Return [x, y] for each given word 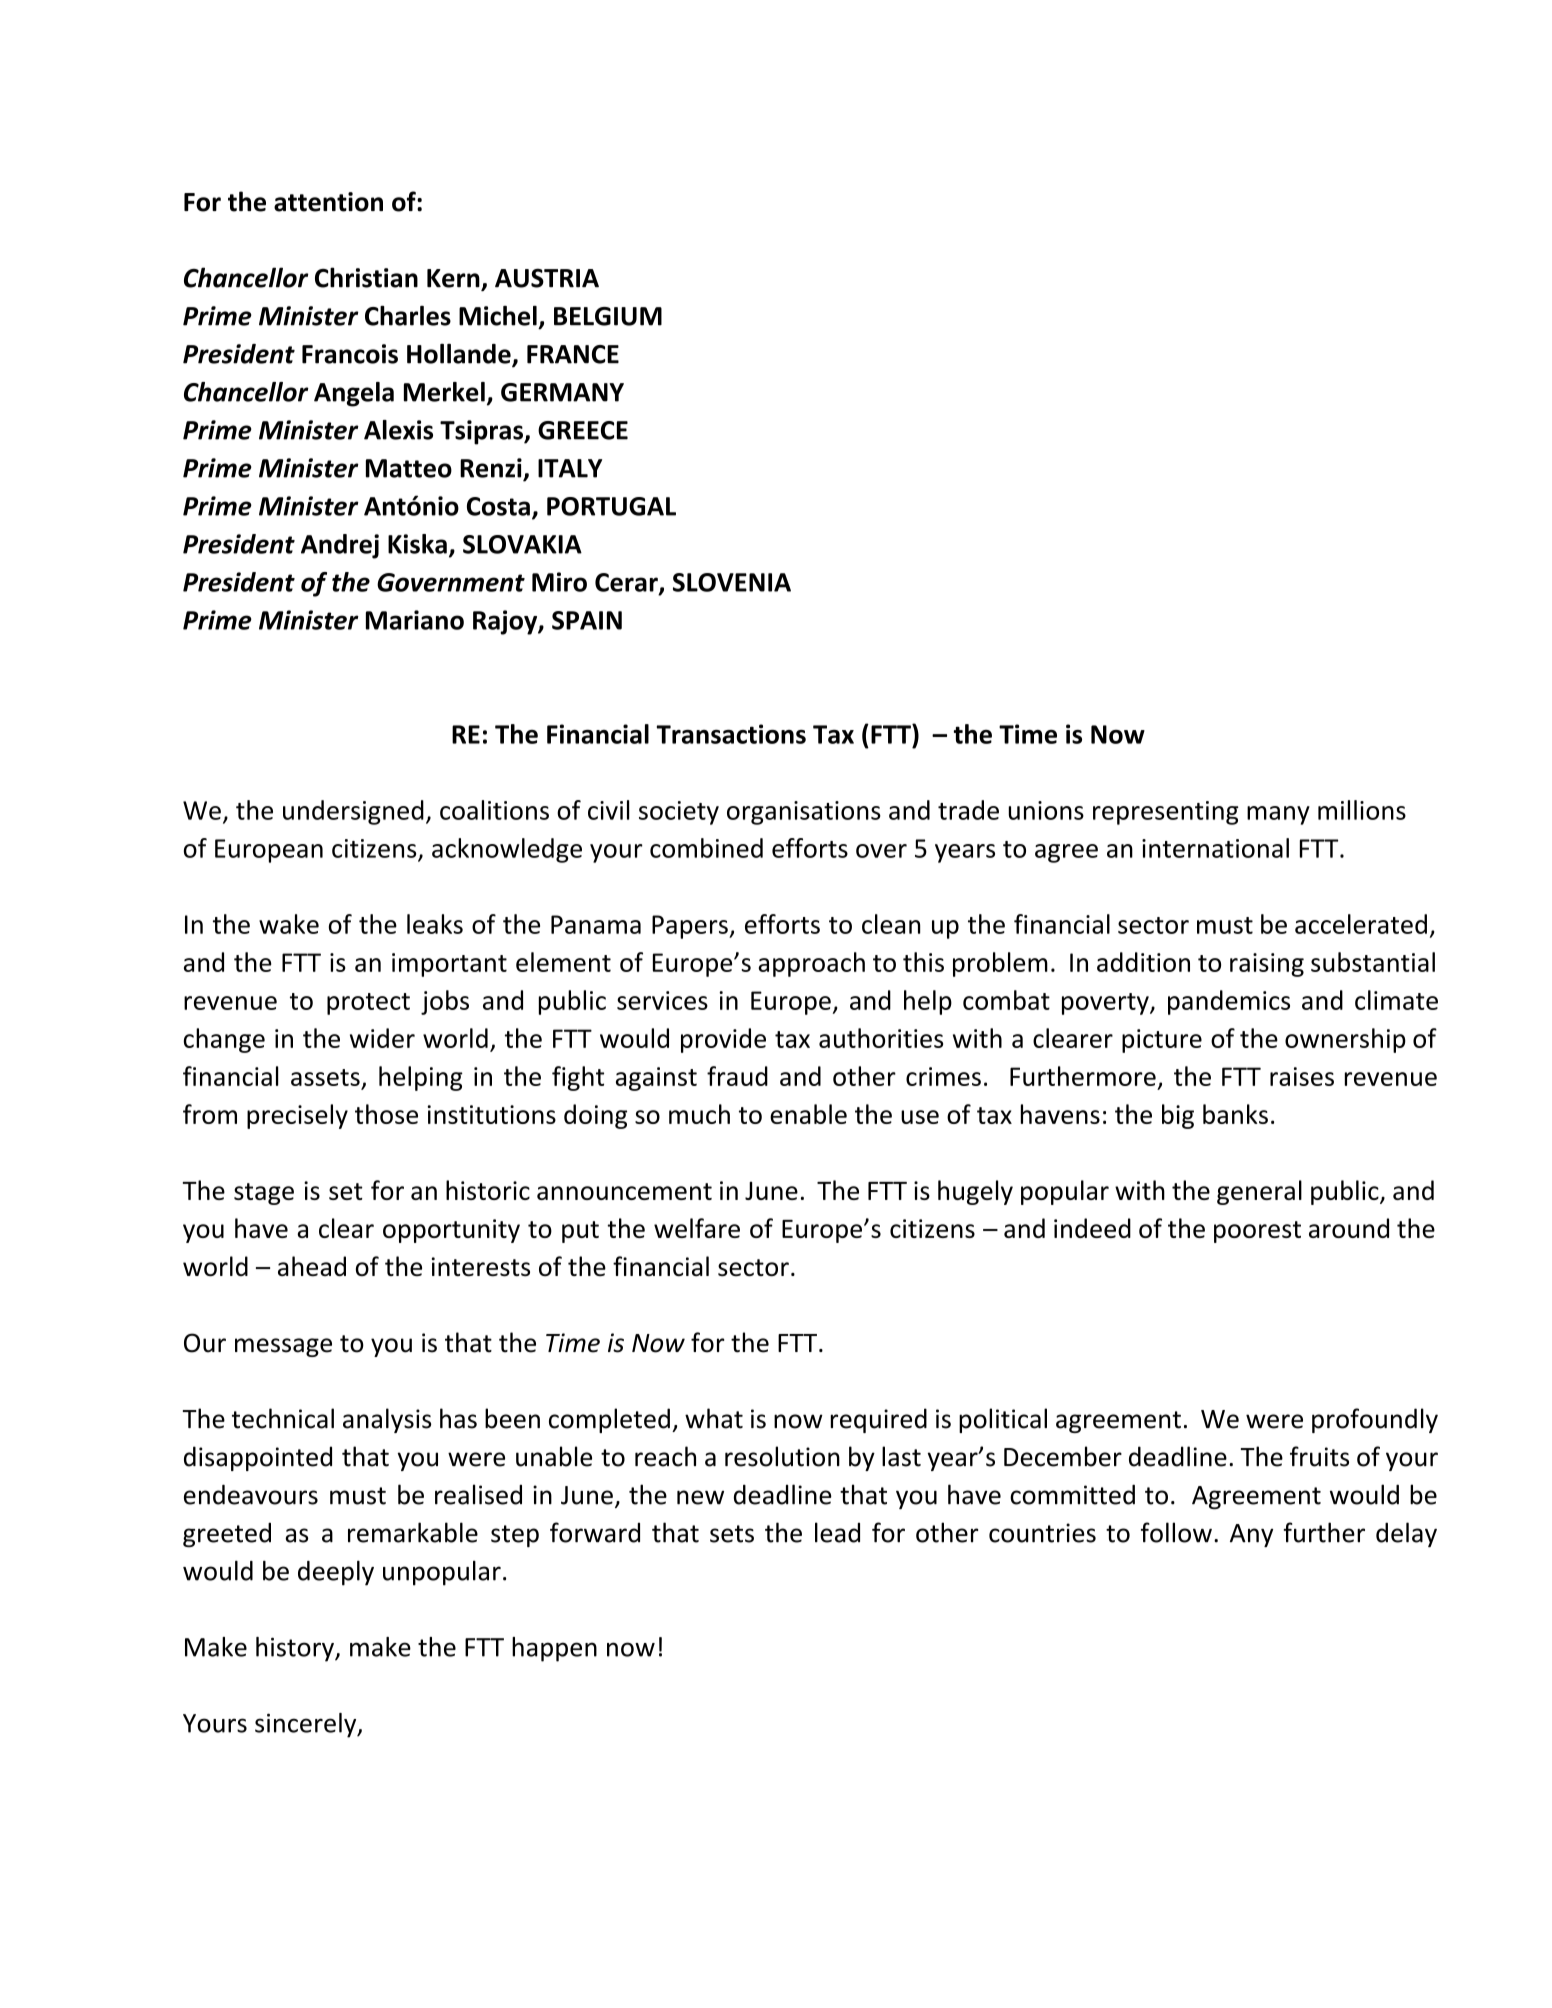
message [283, 1347]
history [296, 1649]
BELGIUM [608, 316]
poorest [1257, 1232]
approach [811, 964]
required [879, 1420]
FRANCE [573, 354]
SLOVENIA [732, 582]
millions [1362, 810]
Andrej [340, 546]
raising [1267, 965]
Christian [366, 277]
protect [368, 1004]
